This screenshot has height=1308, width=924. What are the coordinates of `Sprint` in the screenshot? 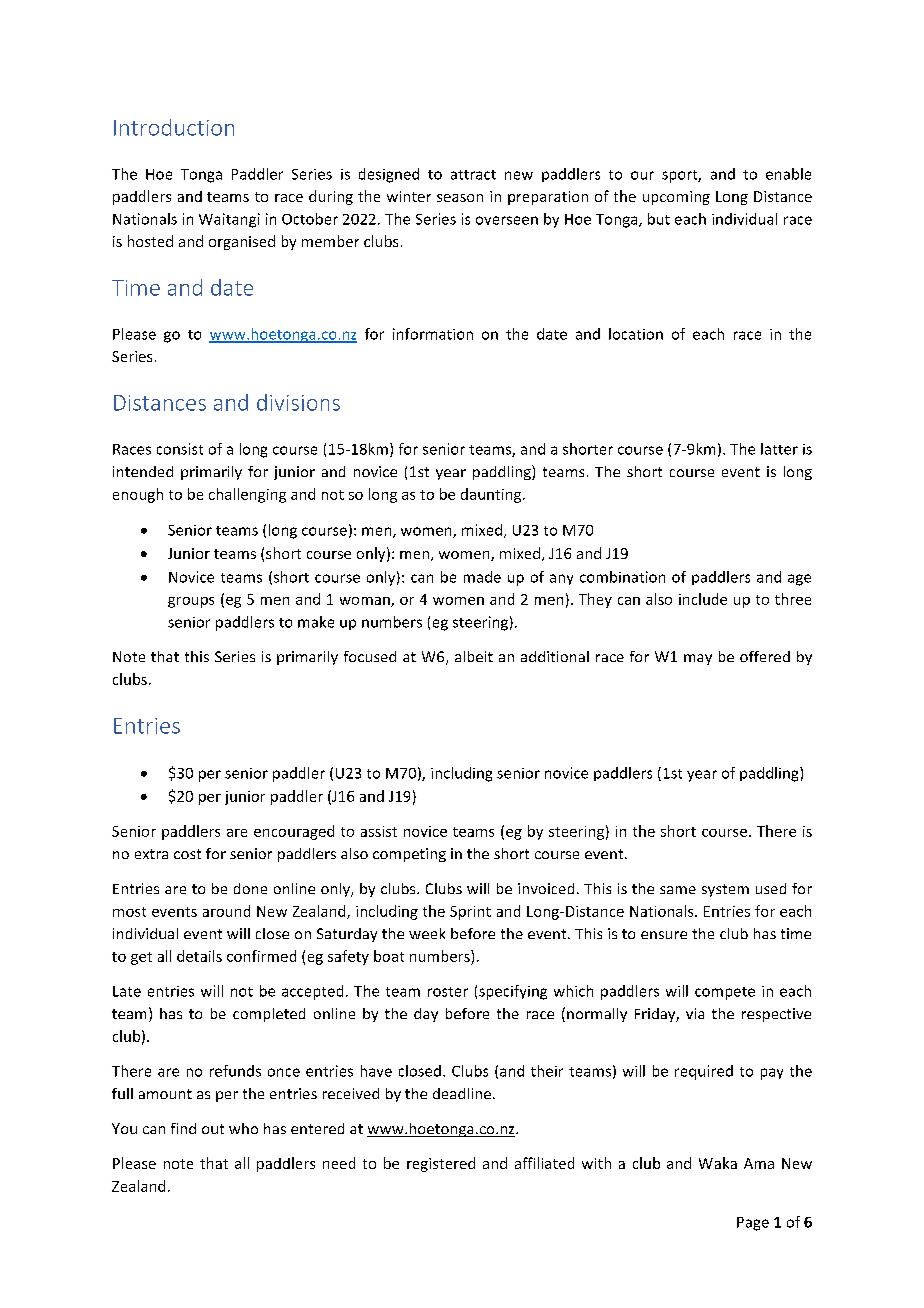 It's located at (470, 913).
